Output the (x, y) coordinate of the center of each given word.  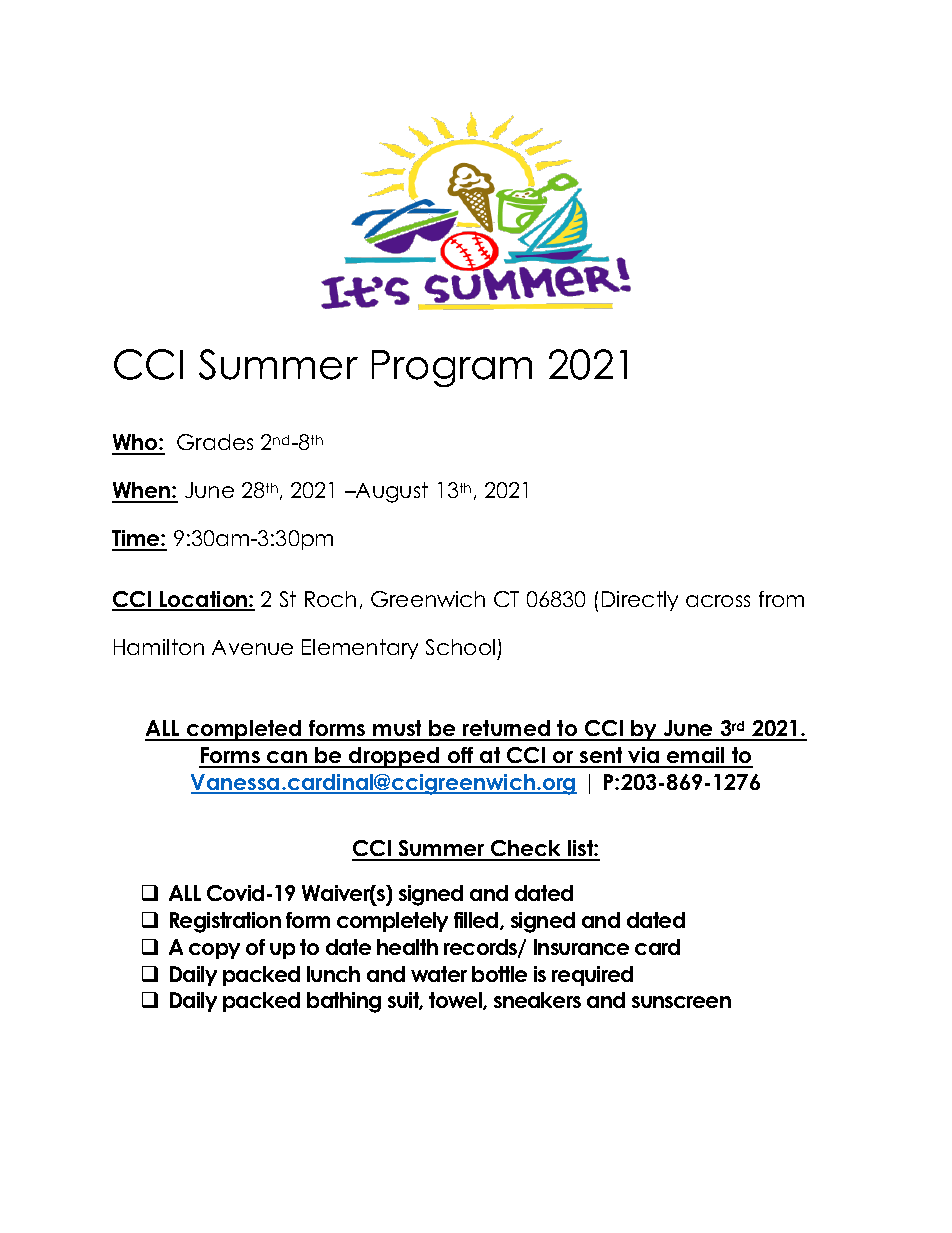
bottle (499, 974)
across (718, 601)
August (391, 492)
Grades (215, 442)
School (460, 647)
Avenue (252, 647)
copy (214, 951)
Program (452, 368)
